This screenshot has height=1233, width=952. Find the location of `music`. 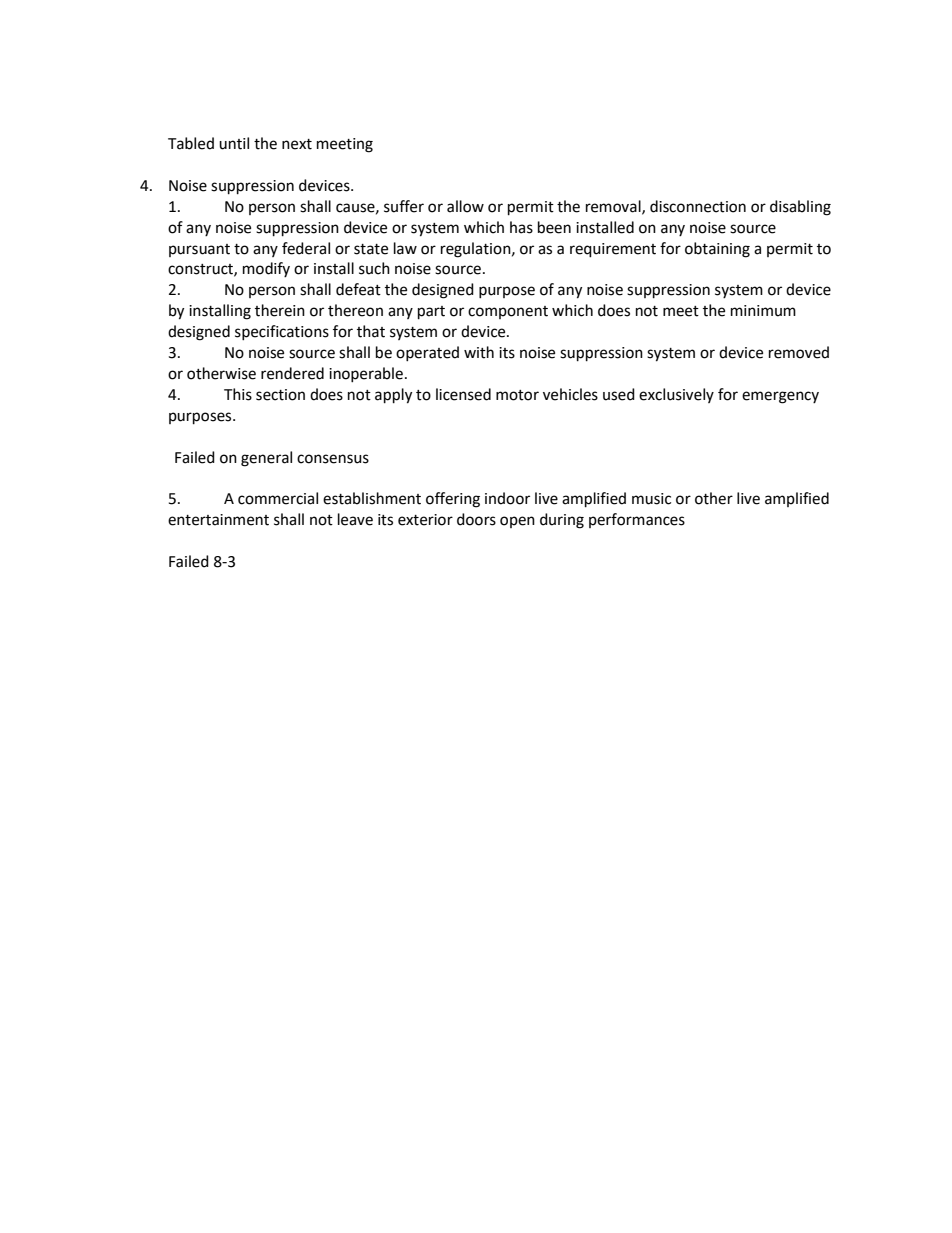

music is located at coordinates (651, 499).
